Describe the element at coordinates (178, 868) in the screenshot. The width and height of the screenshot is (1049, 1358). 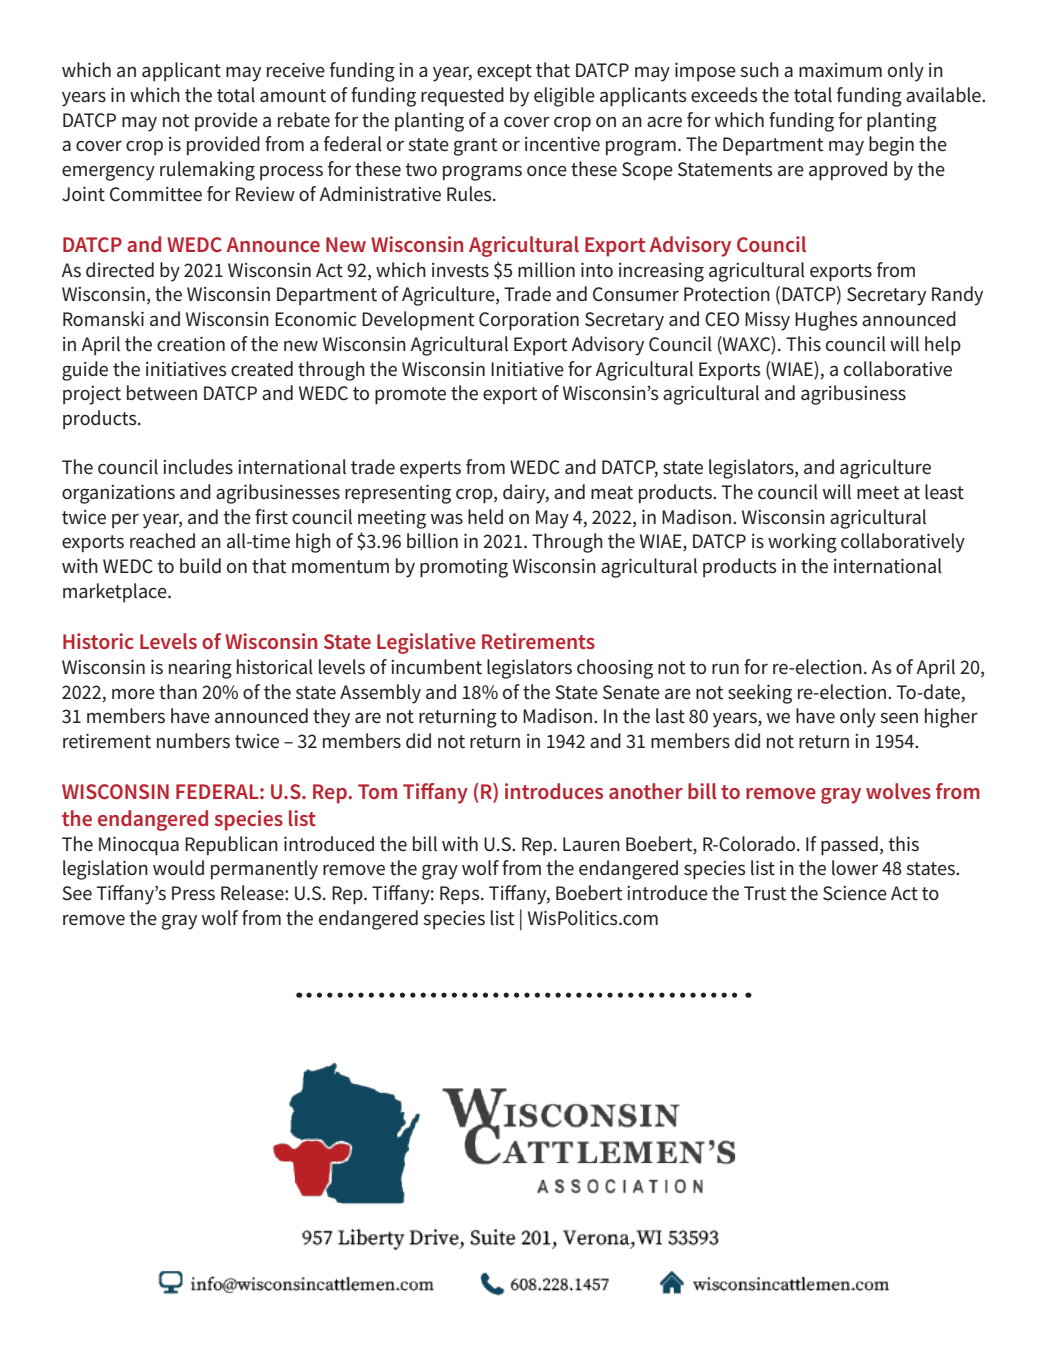
I see `would` at that location.
